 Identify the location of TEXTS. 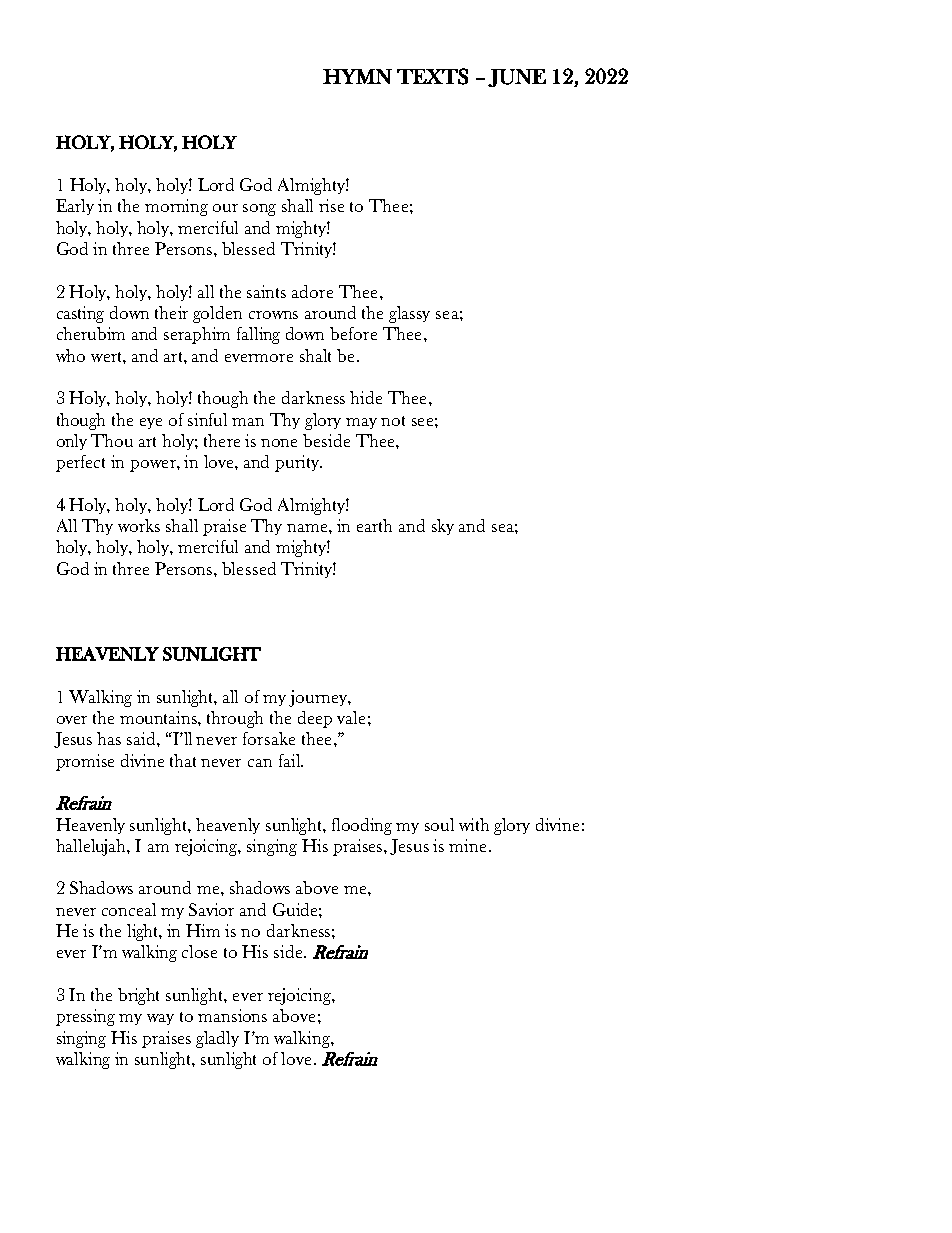
(432, 76).
